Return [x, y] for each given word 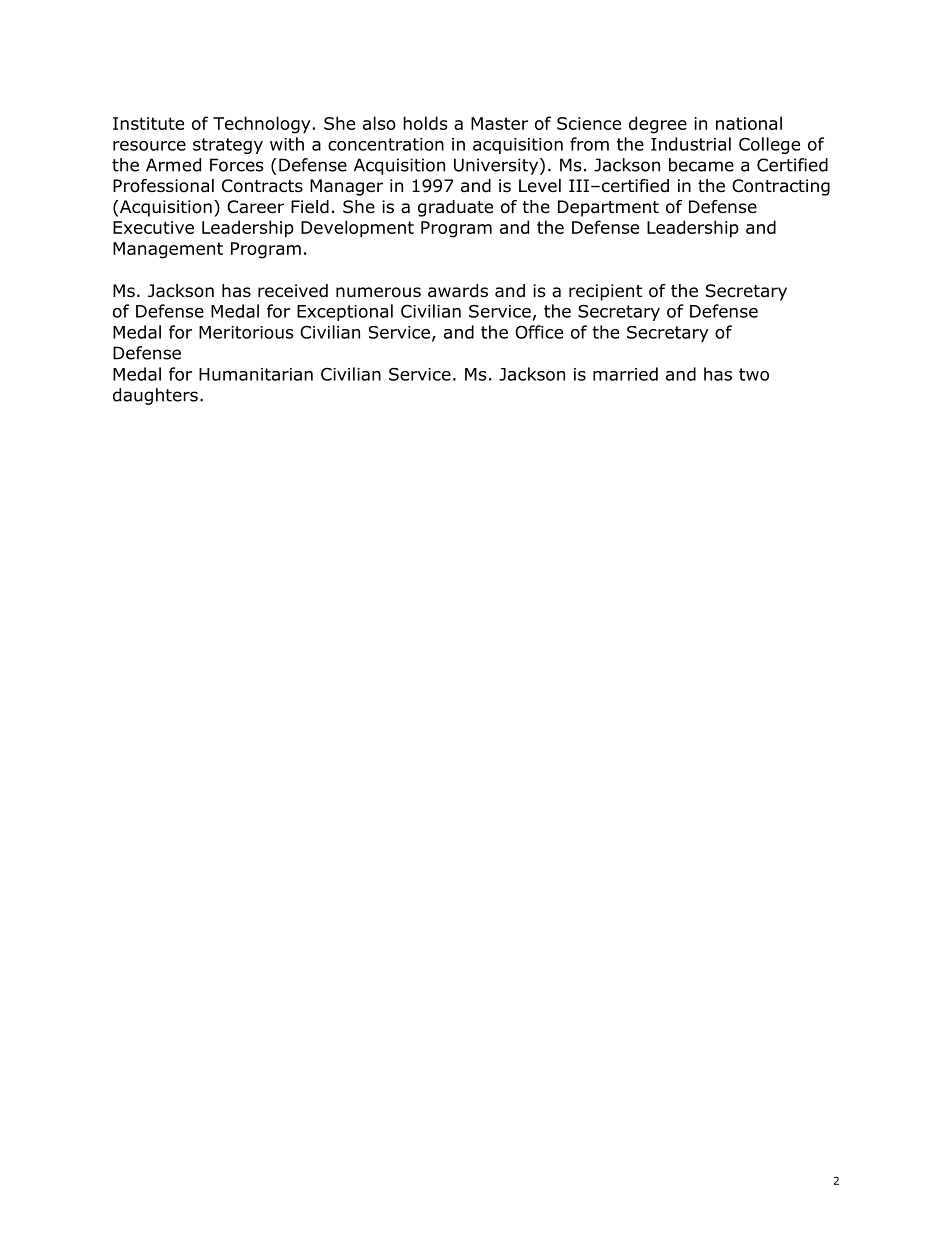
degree [658, 125]
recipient [605, 292]
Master [499, 123]
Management [168, 250]
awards [458, 291]
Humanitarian [256, 374]
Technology [261, 125]
